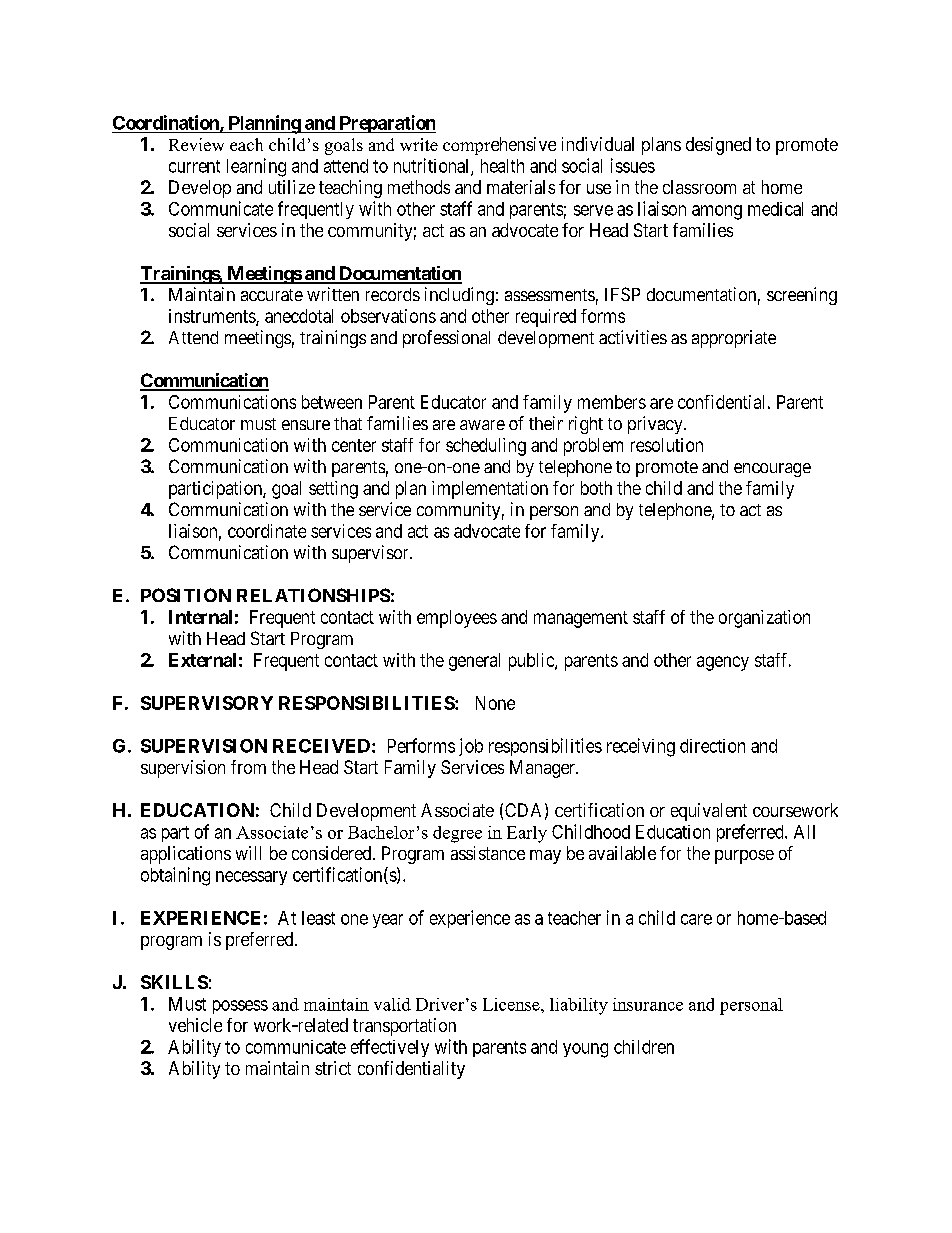 The width and height of the screenshot is (952, 1233). Describe the element at coordinates (256, 167) in the screenshot. I see `learning` at that location.
